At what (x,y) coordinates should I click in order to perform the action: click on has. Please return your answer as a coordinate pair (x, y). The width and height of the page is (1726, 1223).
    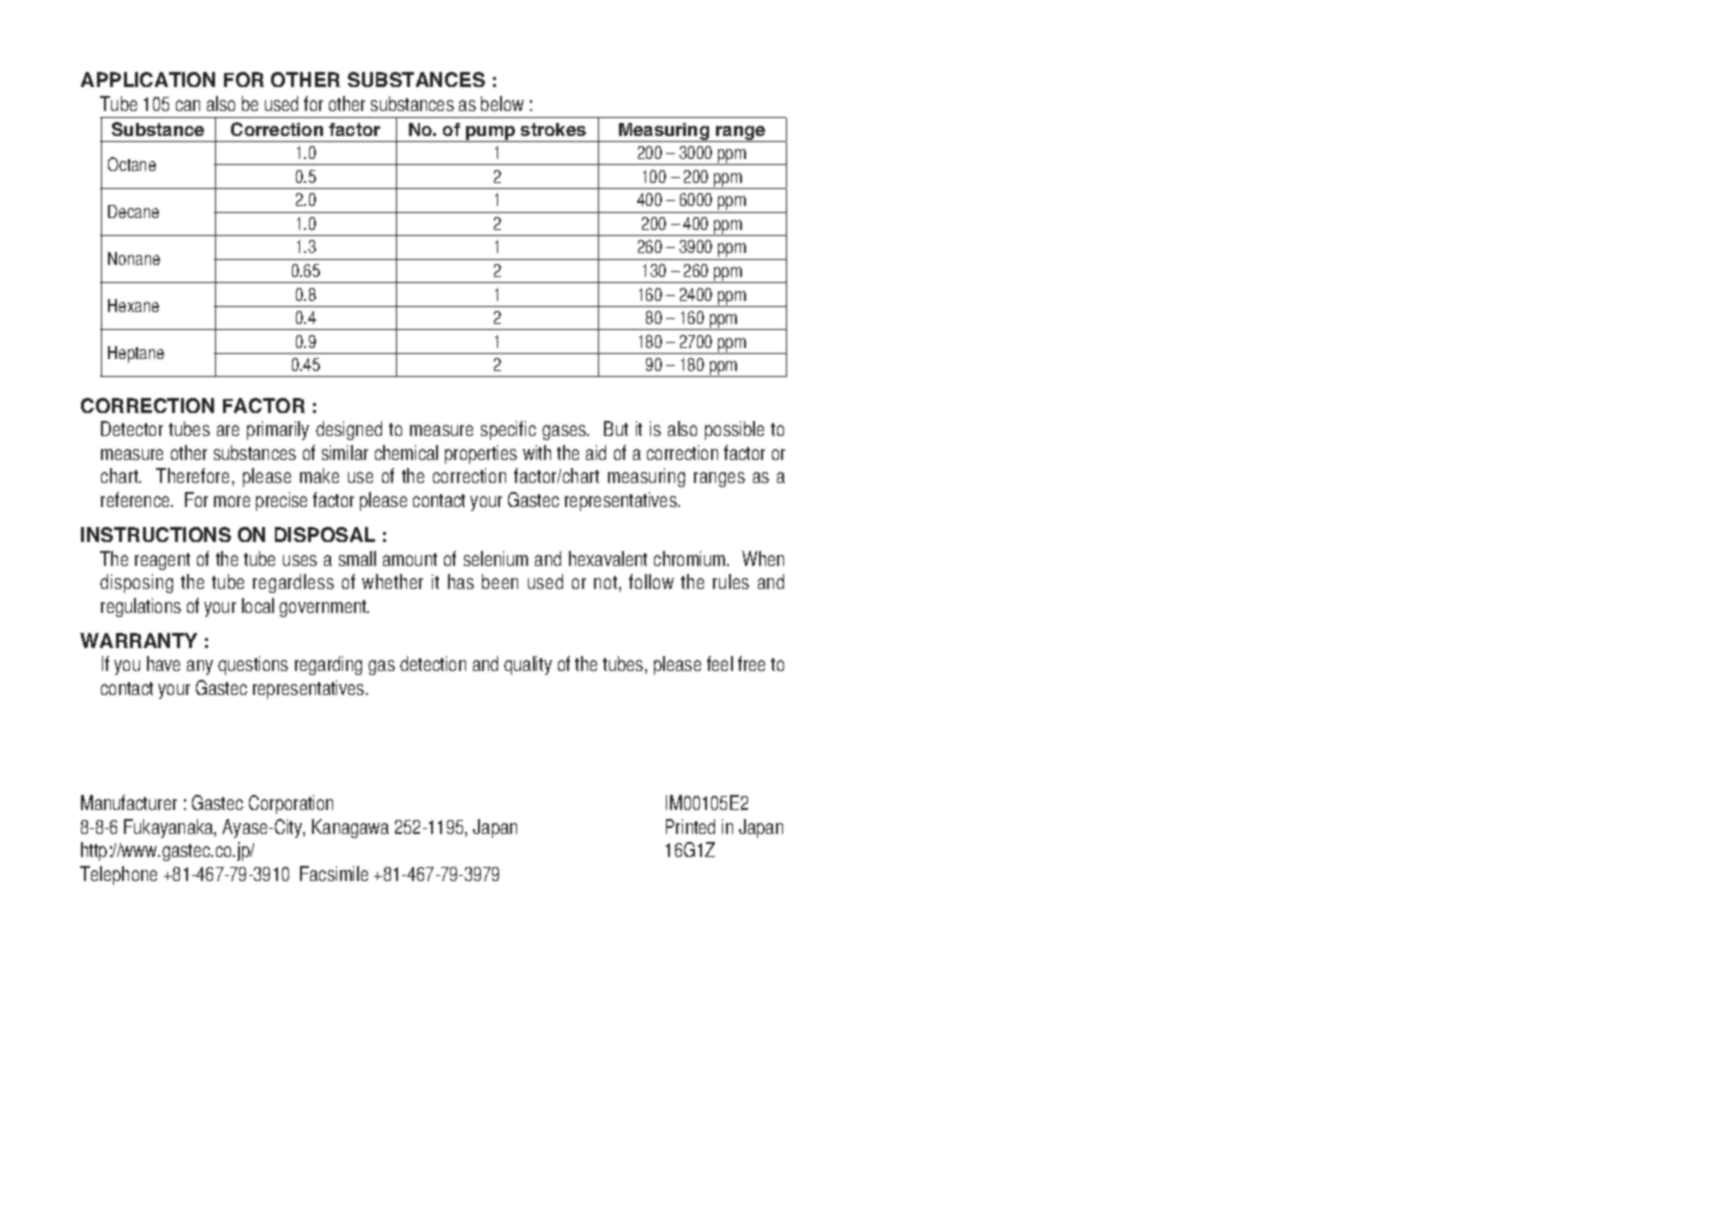
    Looking at the image, I should click on (461, 581).
